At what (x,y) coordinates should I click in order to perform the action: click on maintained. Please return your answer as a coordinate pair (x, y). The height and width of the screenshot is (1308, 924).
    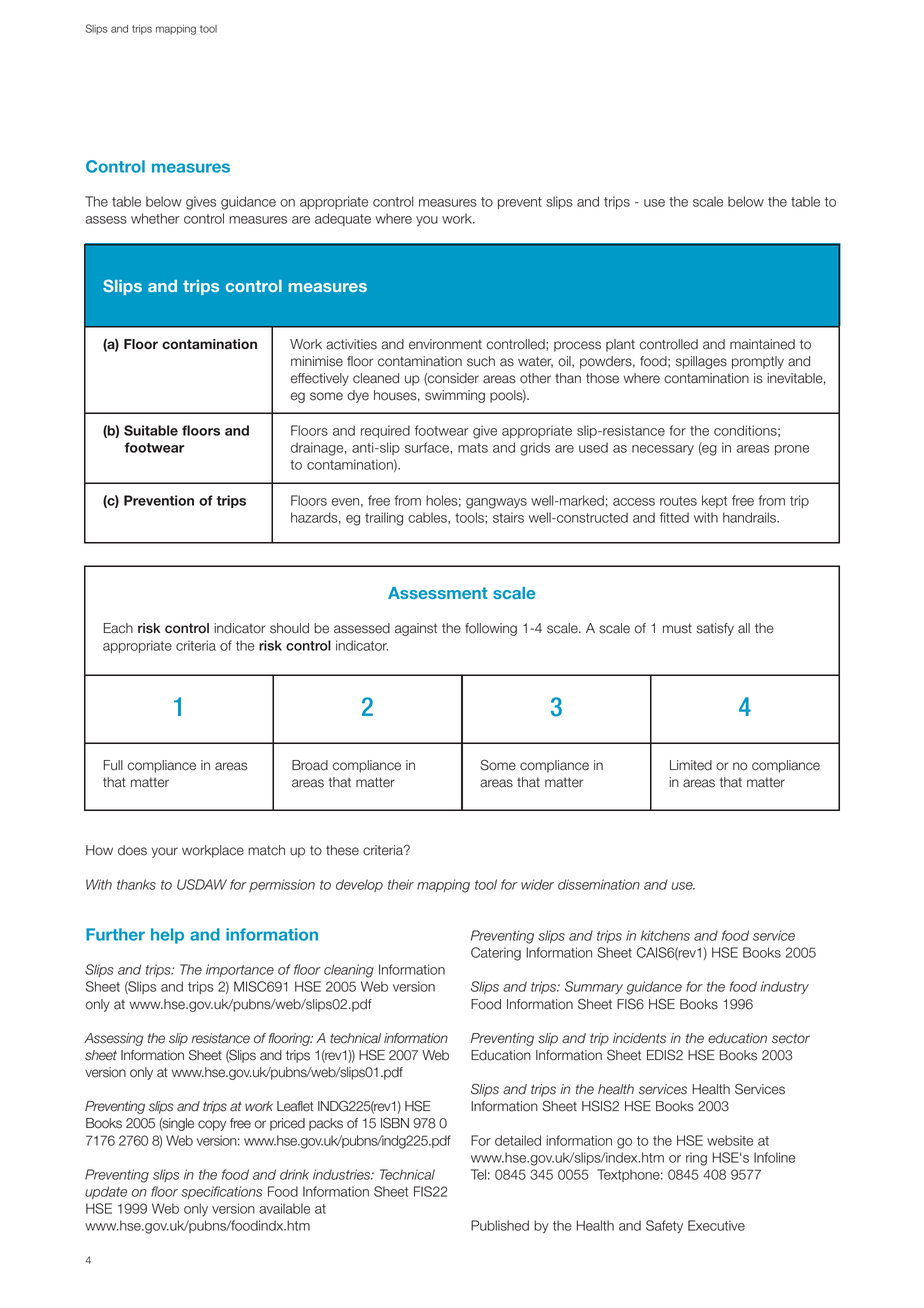
    Looking at the image, I should click on (762, 344).
